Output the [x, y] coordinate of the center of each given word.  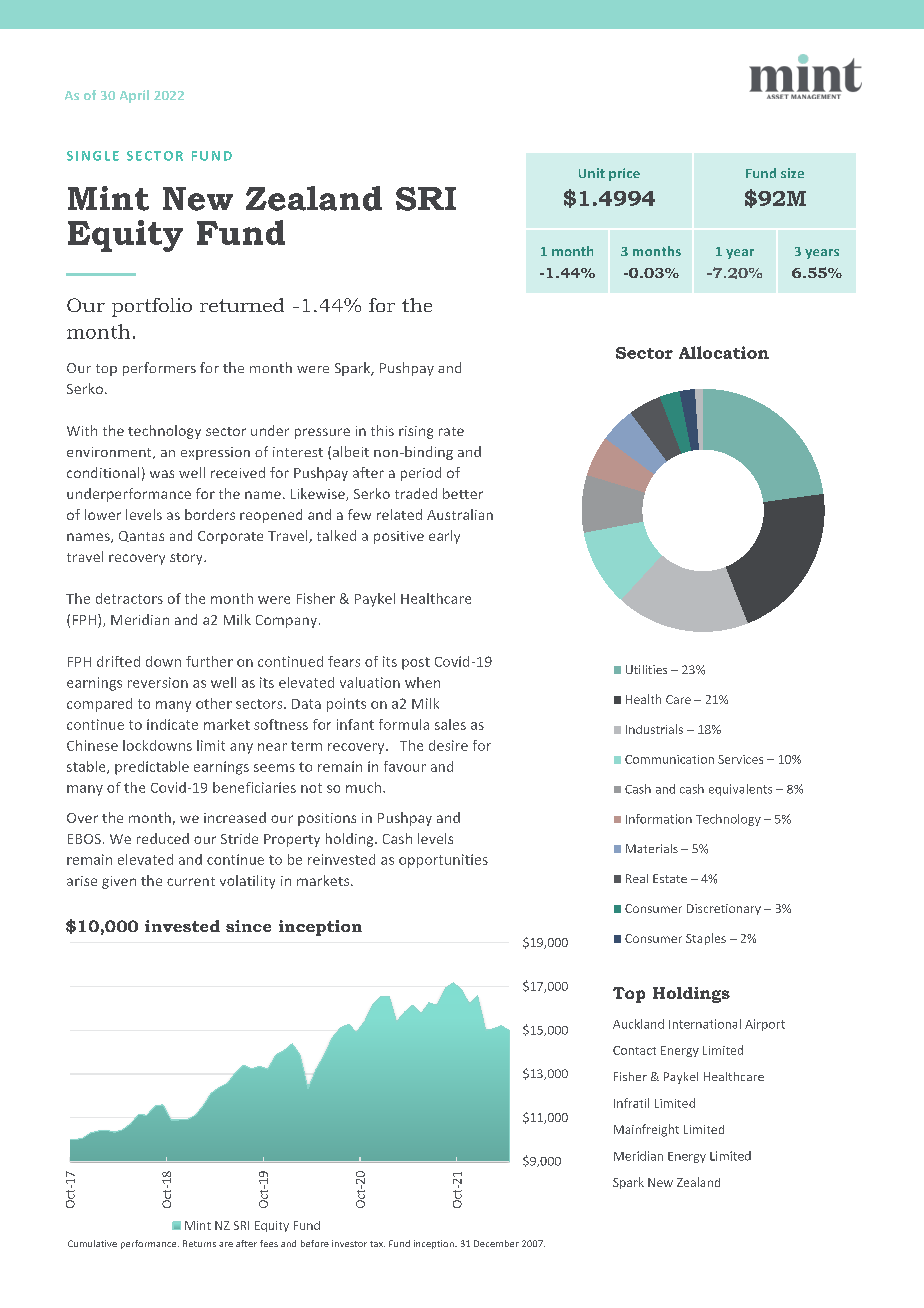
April [134, 96]
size [792, 173]
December [496, 1243]
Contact [634, 1050]
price [624, 174]
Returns [199, 1243]
